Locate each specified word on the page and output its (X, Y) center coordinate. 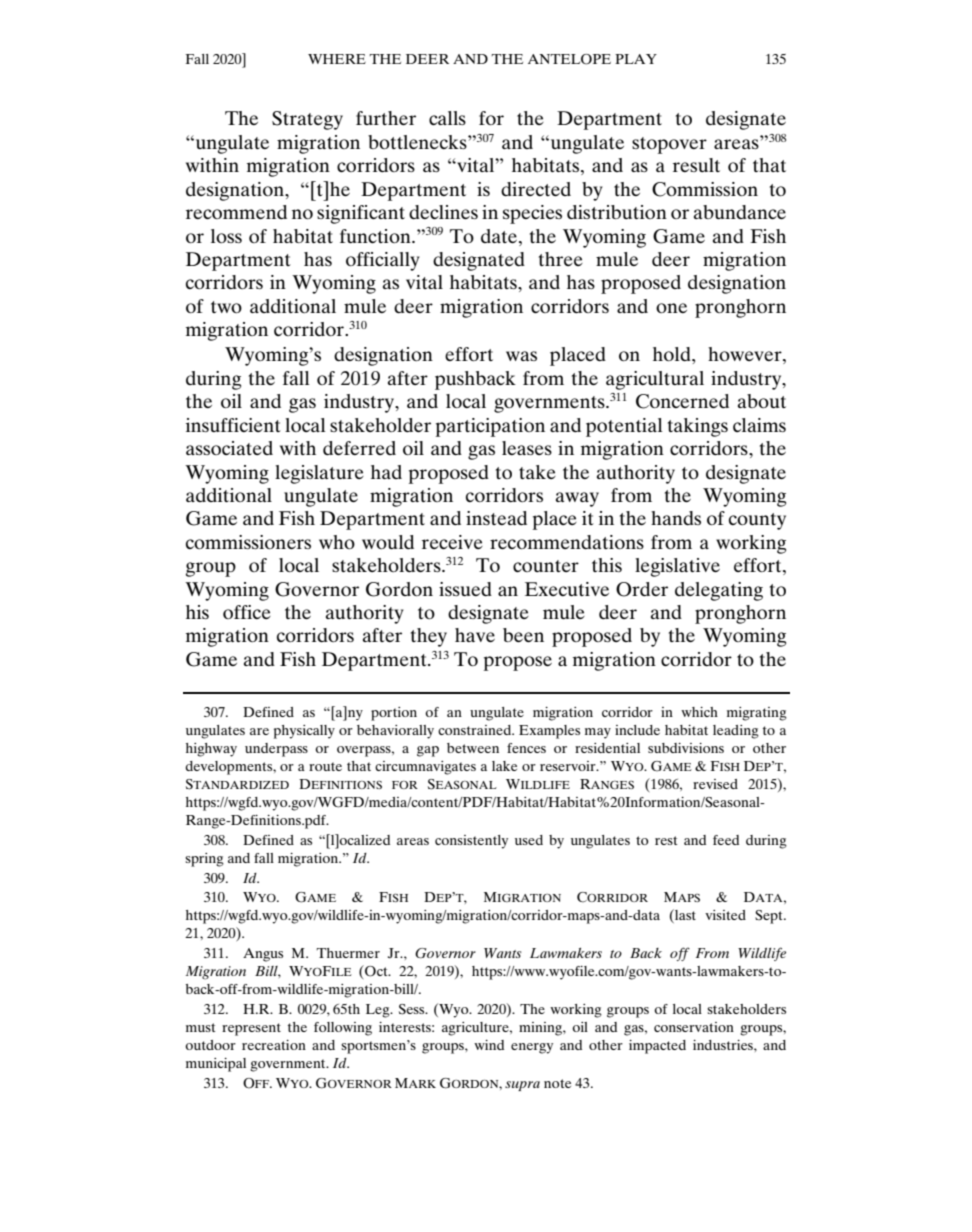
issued (465, 589)
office (247, 612)
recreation (274, 1045)
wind (489, 1045)
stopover (669, 145)
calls (447, 118)
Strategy (307, 120)
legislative (677, 567)
